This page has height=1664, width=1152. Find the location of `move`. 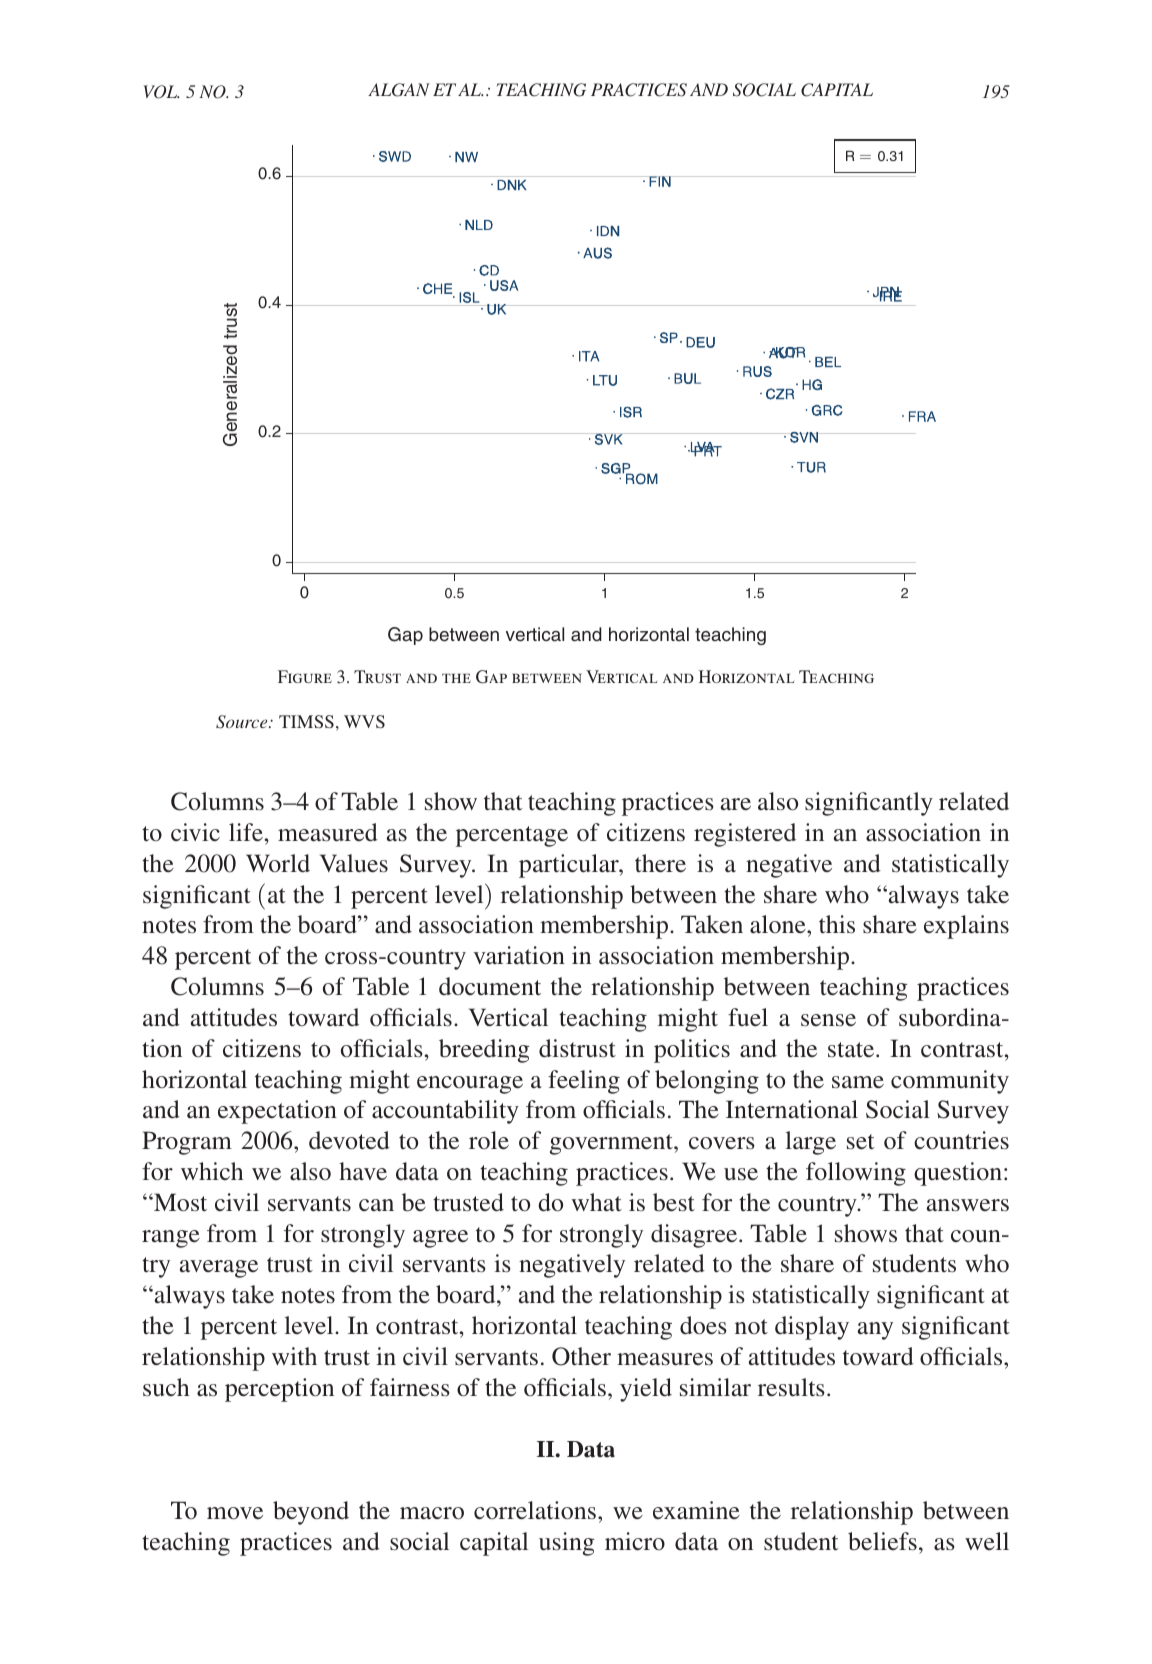

move is located at coordinates (235, 1513).
